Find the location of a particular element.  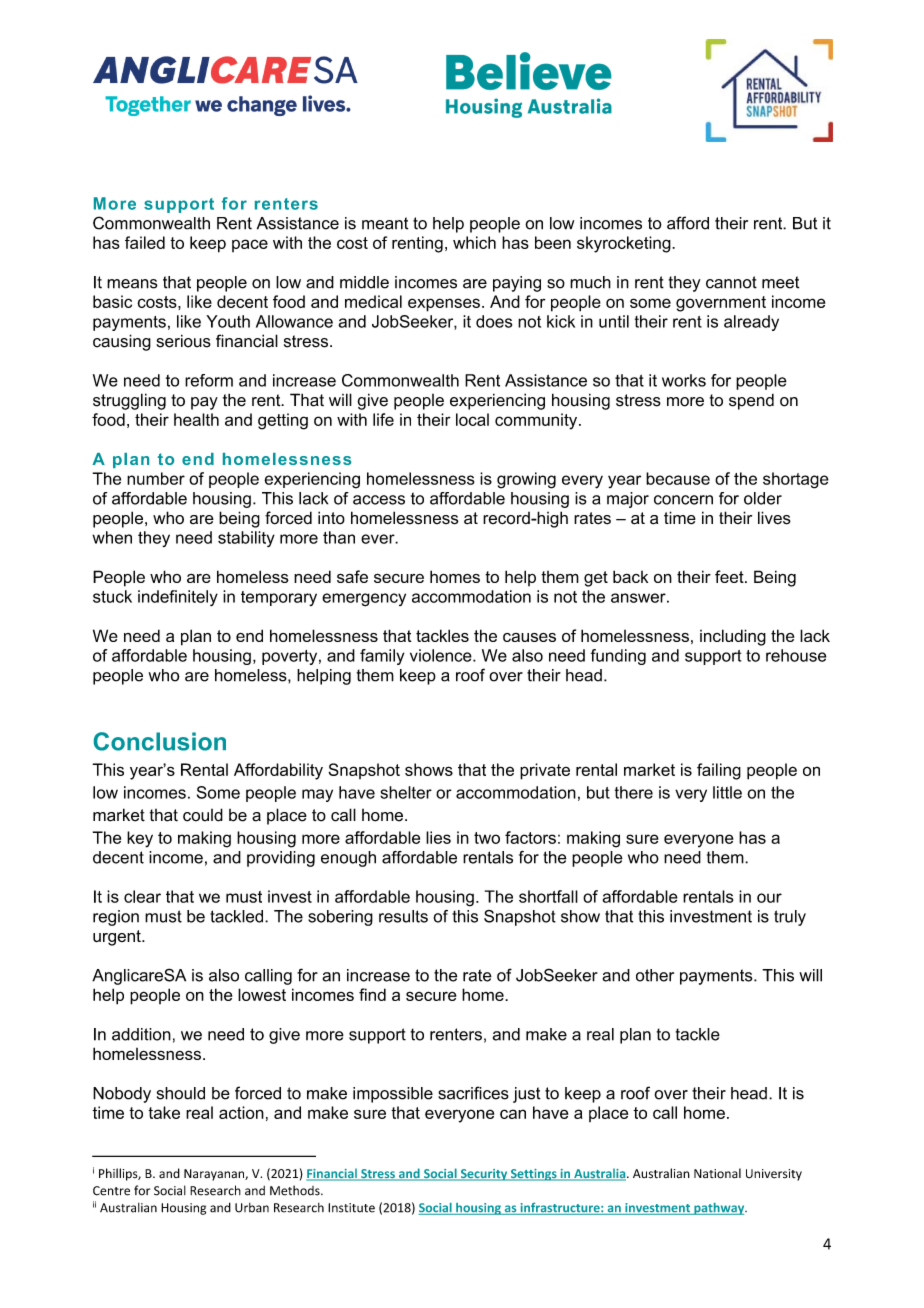

failed is located at coordinates (145, 242).
